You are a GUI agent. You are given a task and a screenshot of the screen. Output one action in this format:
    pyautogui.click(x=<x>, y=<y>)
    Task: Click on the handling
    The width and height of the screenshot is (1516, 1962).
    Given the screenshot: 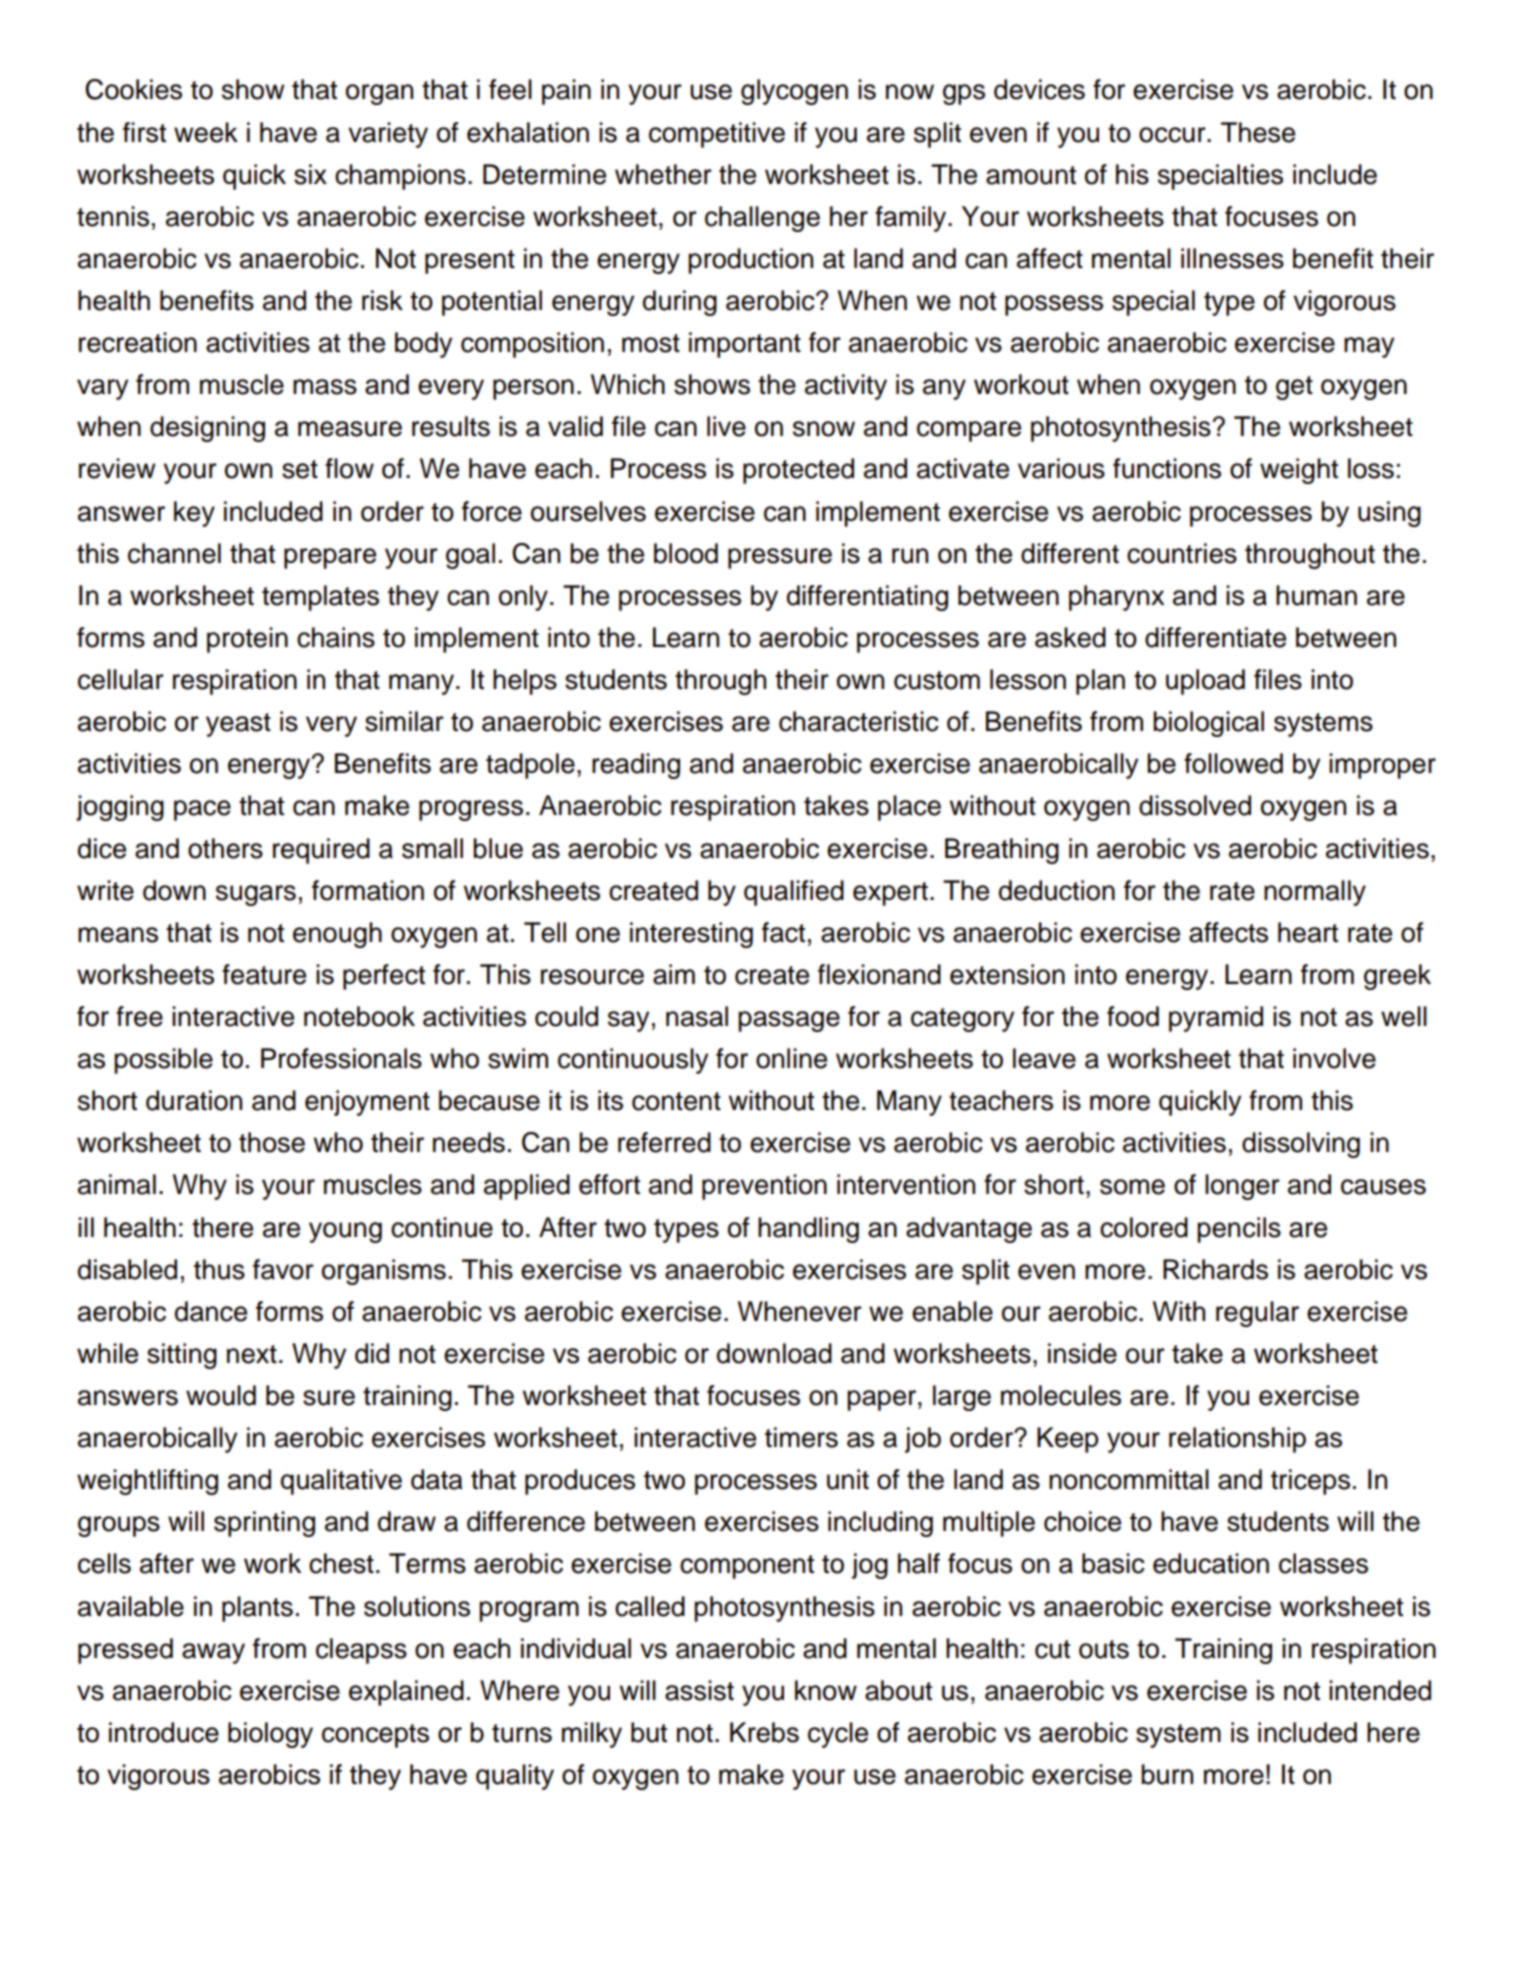 What is the action you would take?
    pyautogui.click(x=808, y=1230)
